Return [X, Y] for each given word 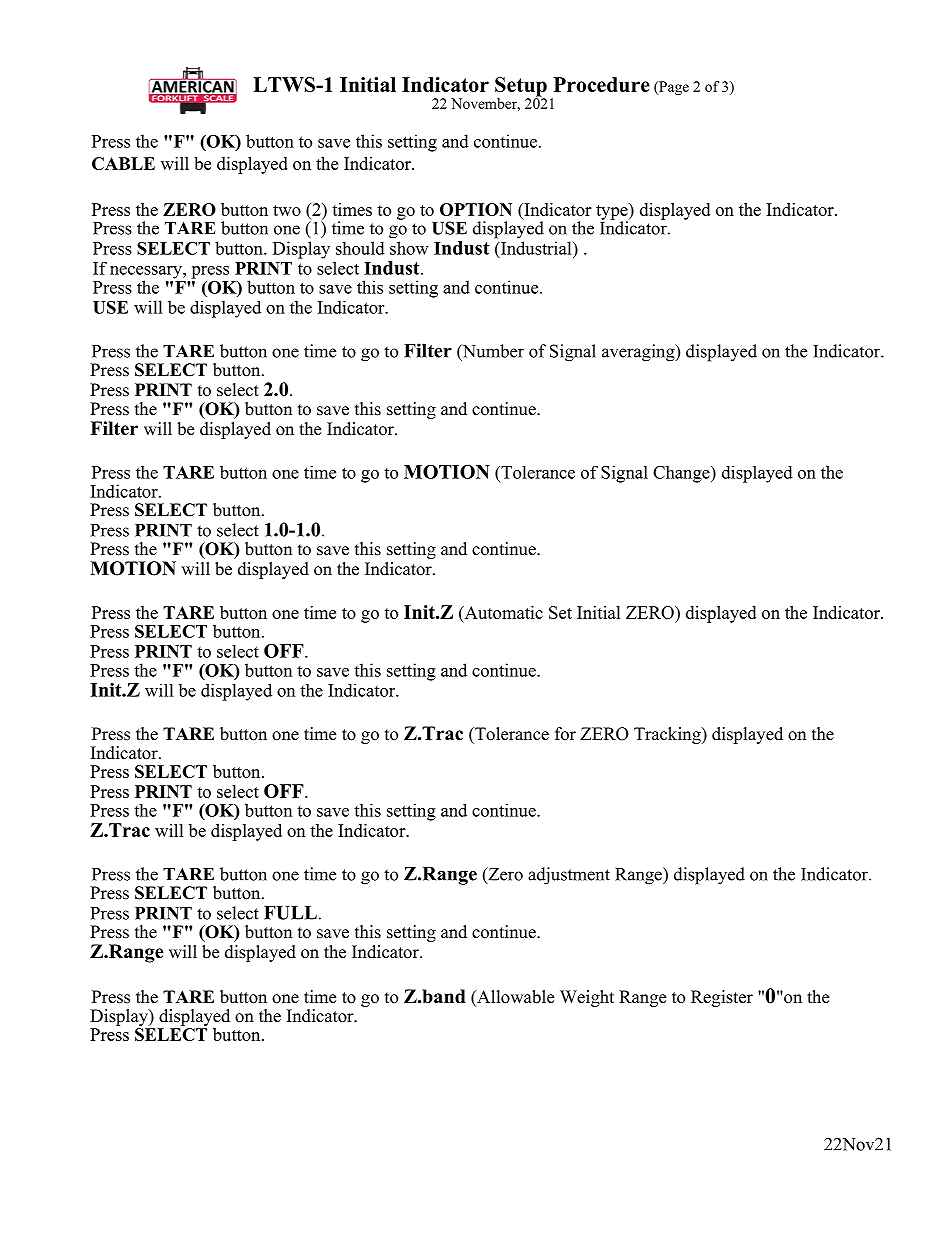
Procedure [602, 84]
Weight [587, 998]
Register [722, 998]
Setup [521, 88]
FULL [290, 913]
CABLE [123, 163]
